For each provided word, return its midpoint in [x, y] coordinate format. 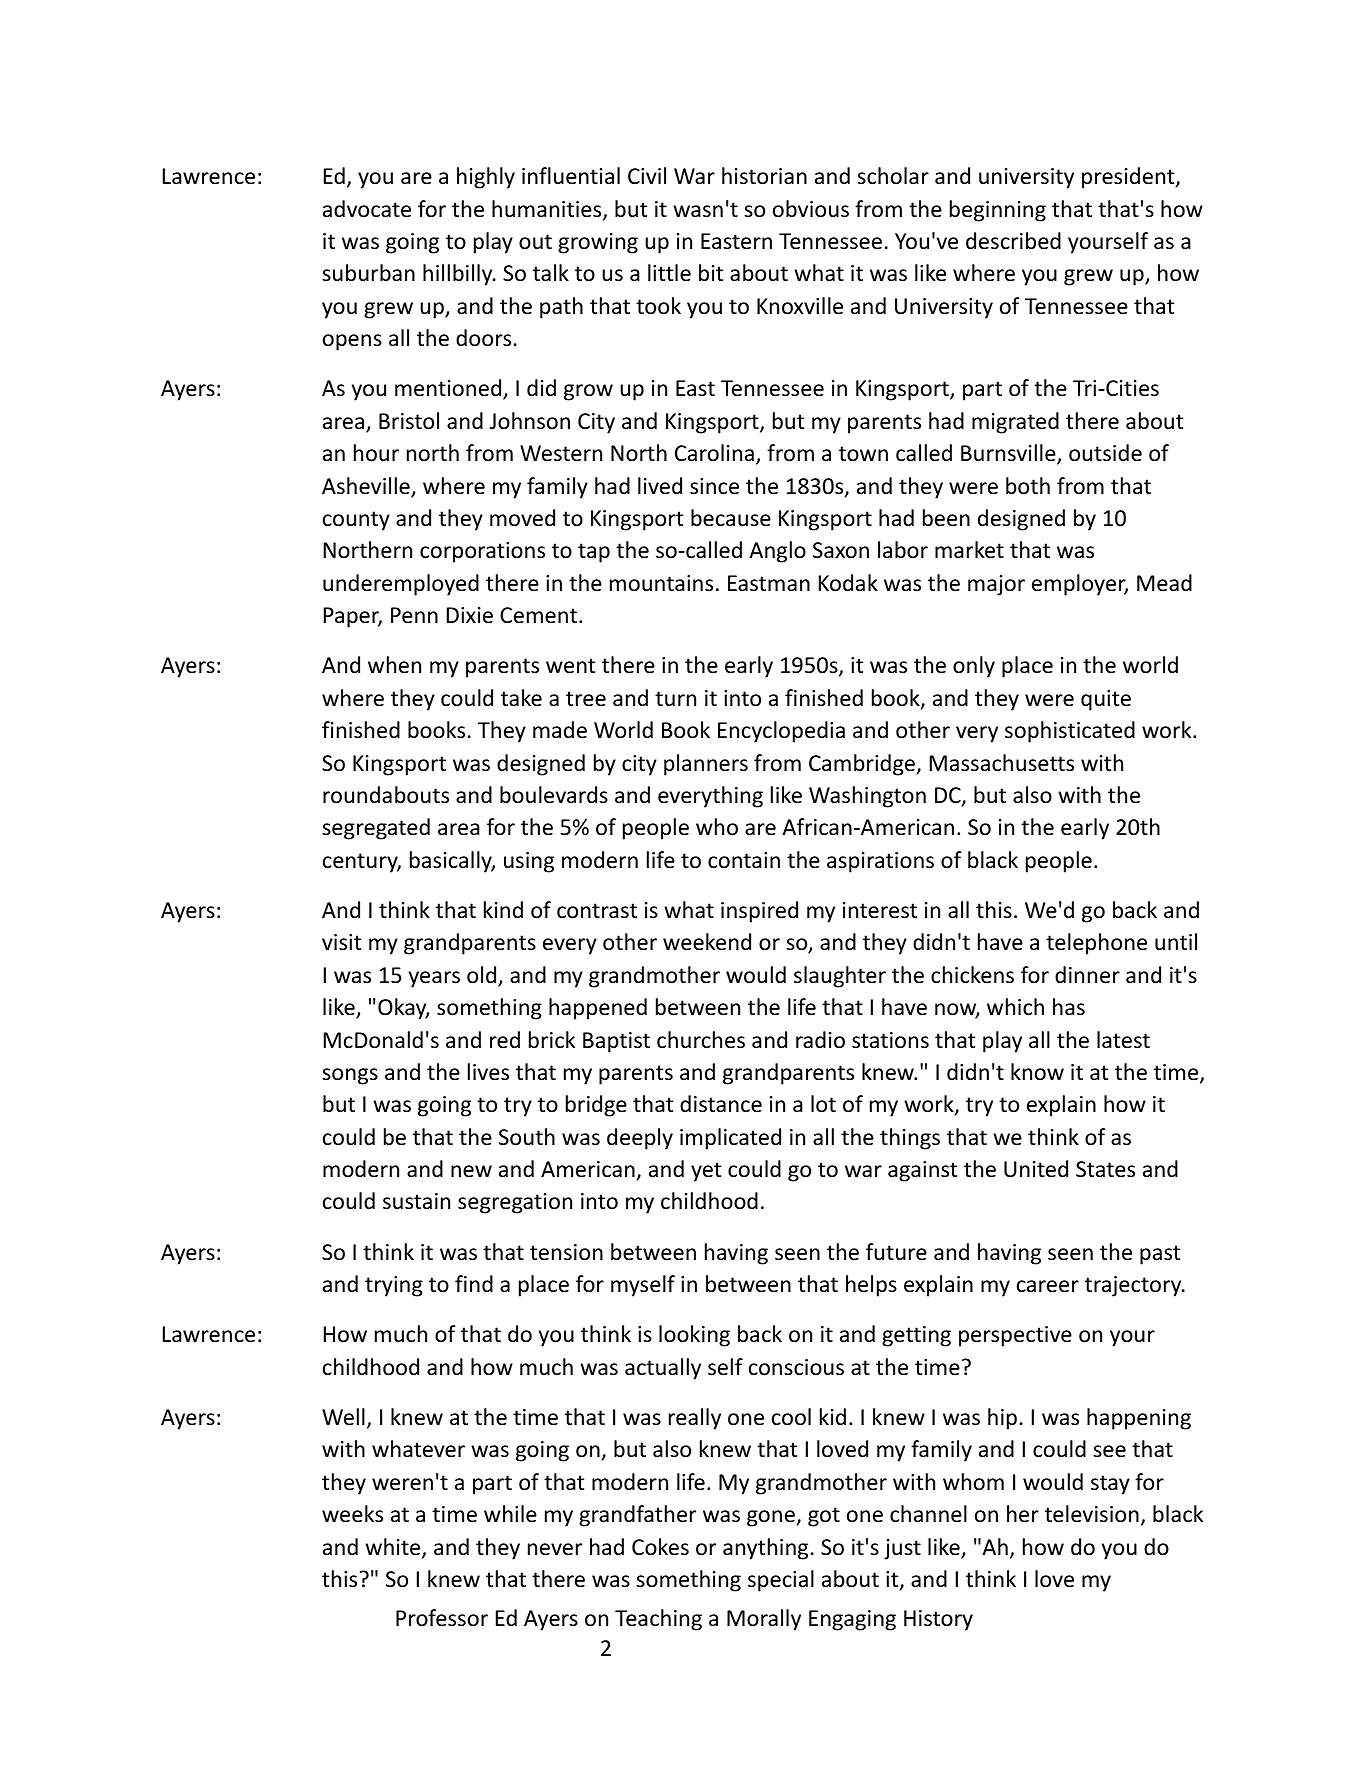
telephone [1096, 944]
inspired [759, 912]
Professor [442, 1618]
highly [486, 178]
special [781, 1581]
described [1013, 241]
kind [503, 910]
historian [764, 176]
